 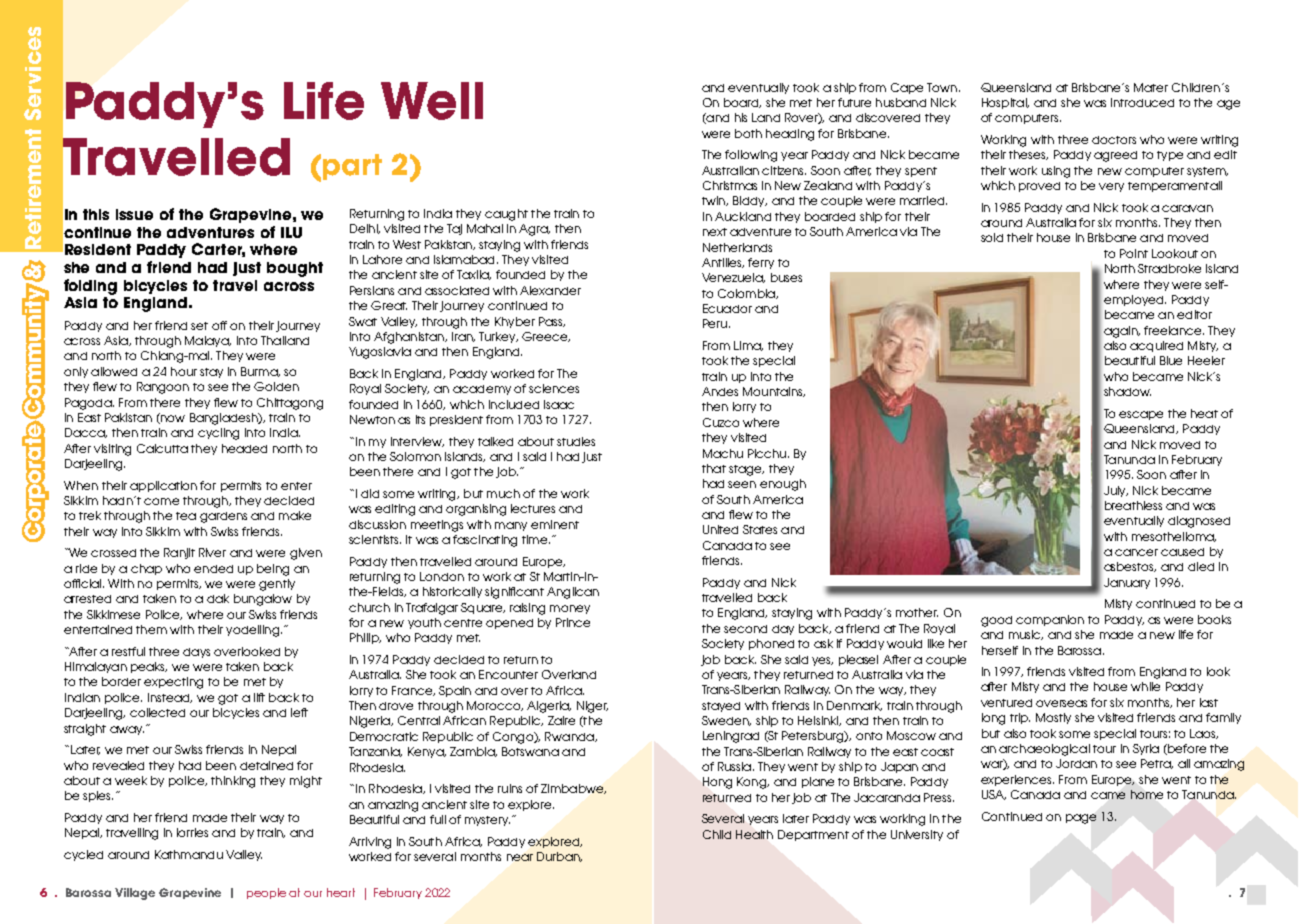 What do you see at coordinates (1142, 102) in the image?
I see `introduced` at bounding box center [1142, 102].
